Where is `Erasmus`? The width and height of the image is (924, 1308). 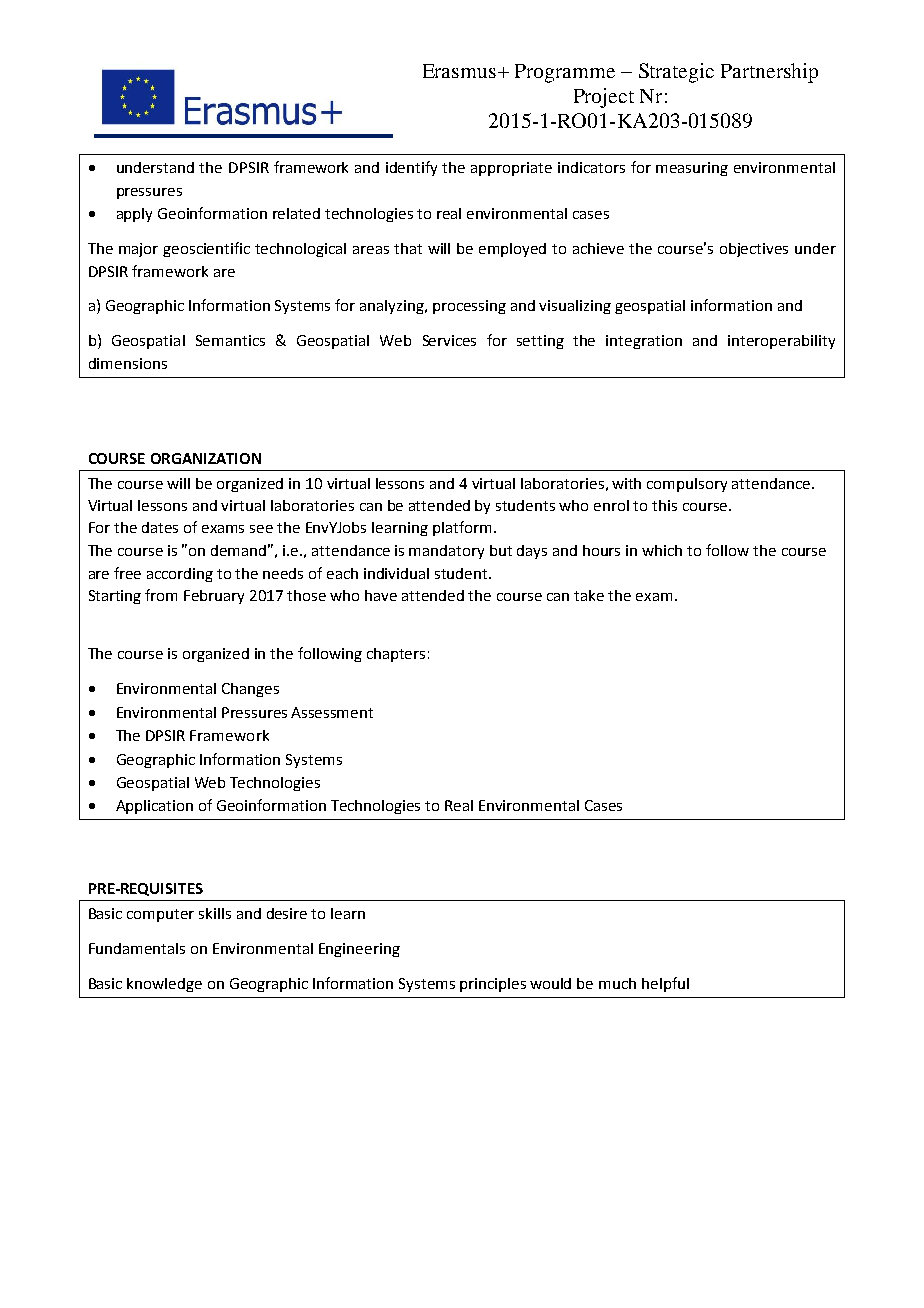 Erasmus is located at coordinates (459, 71).
